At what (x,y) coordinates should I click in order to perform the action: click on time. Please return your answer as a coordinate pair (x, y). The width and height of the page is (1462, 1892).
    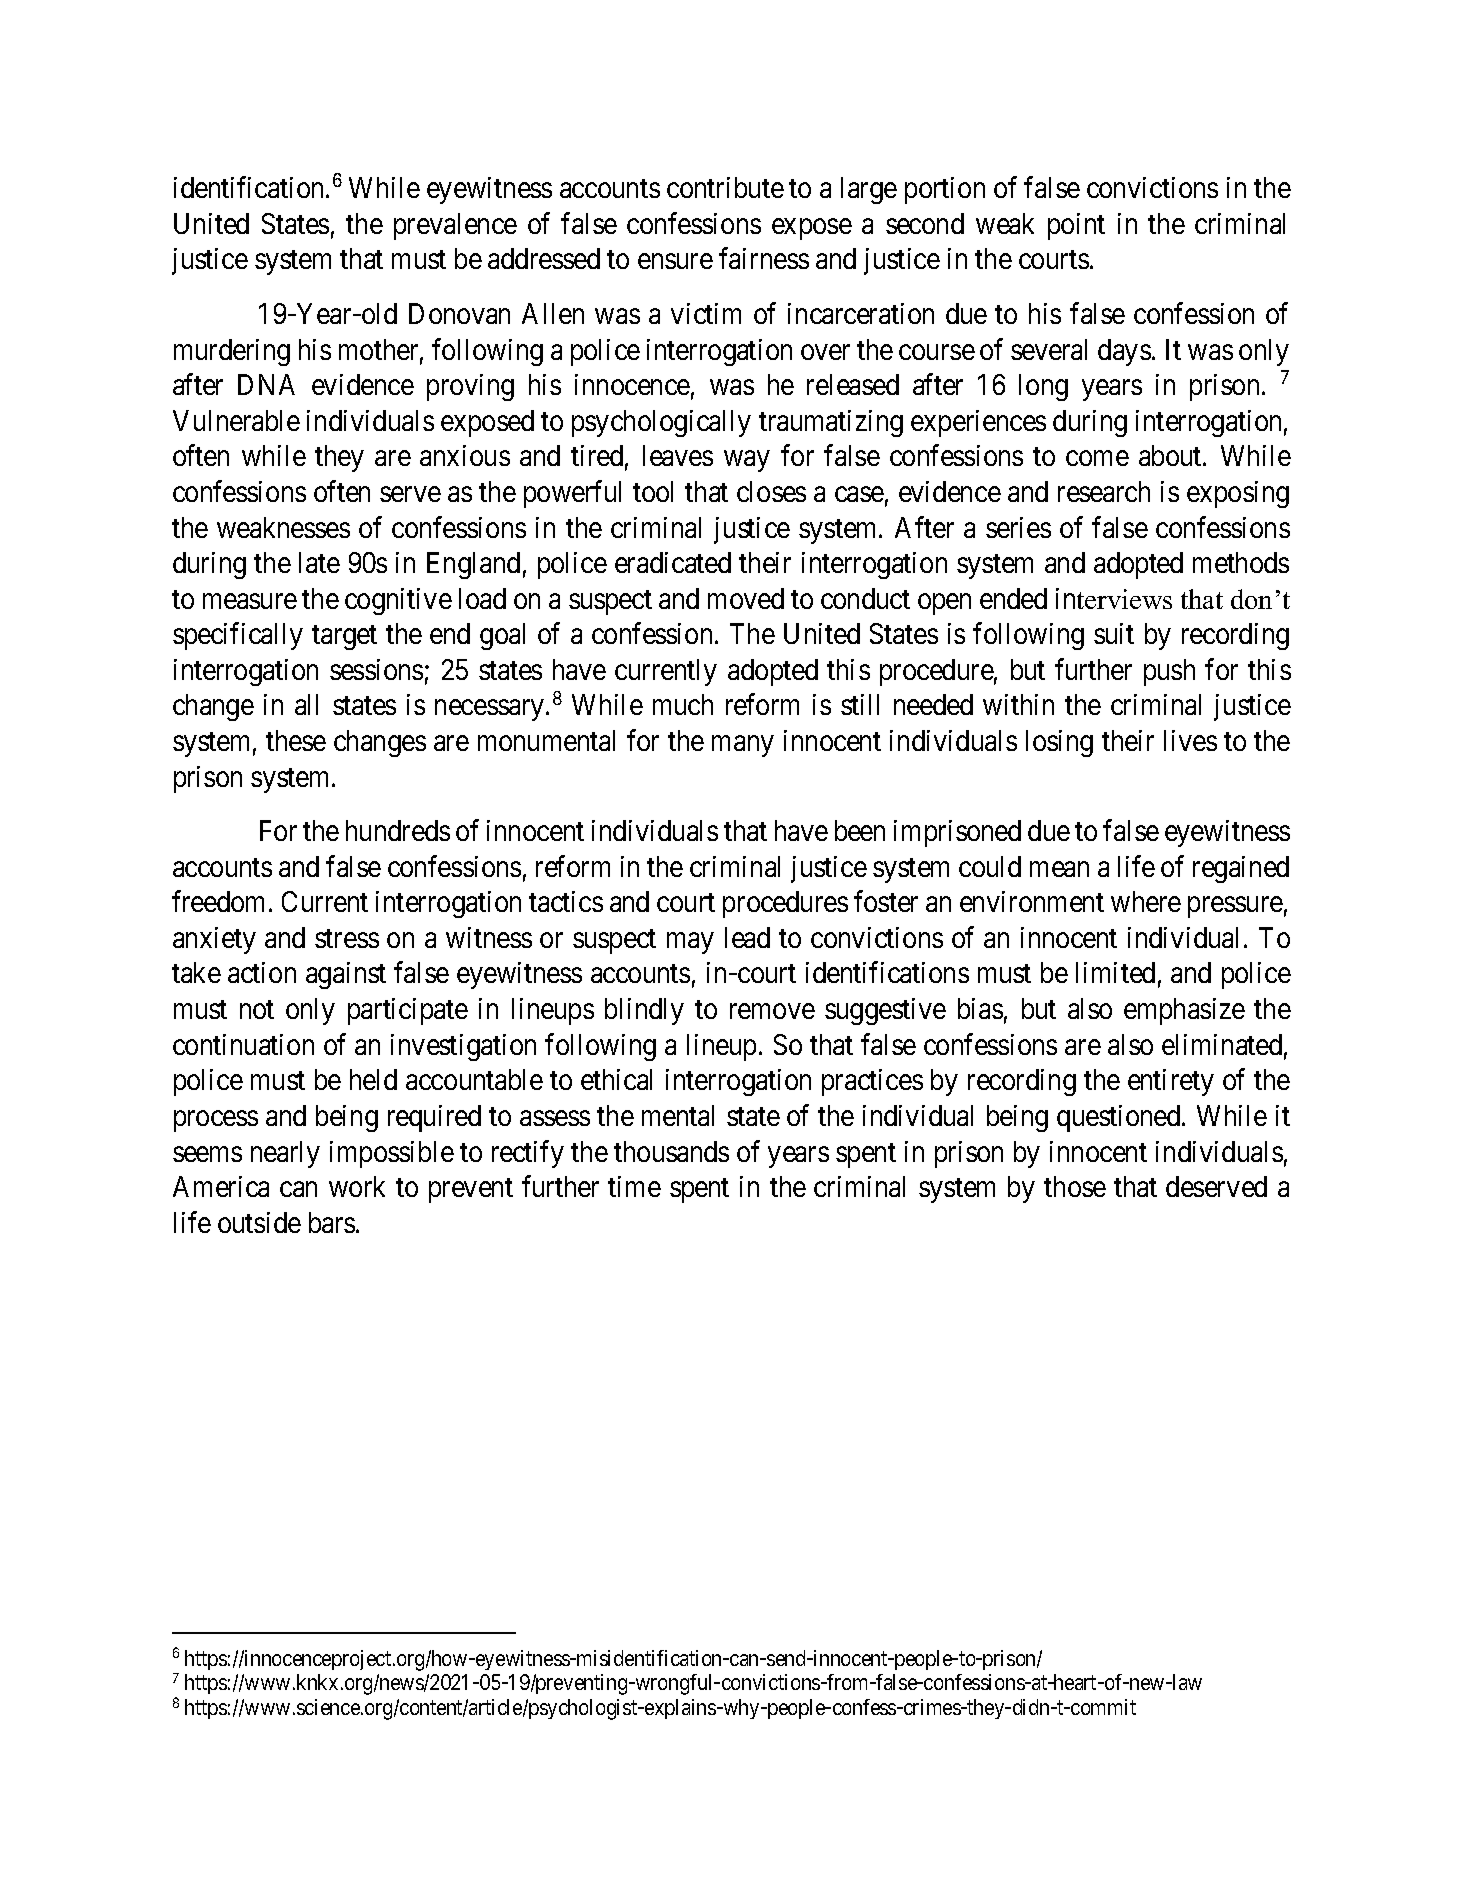
    Looking at the image, I should click on (634, 1186).
